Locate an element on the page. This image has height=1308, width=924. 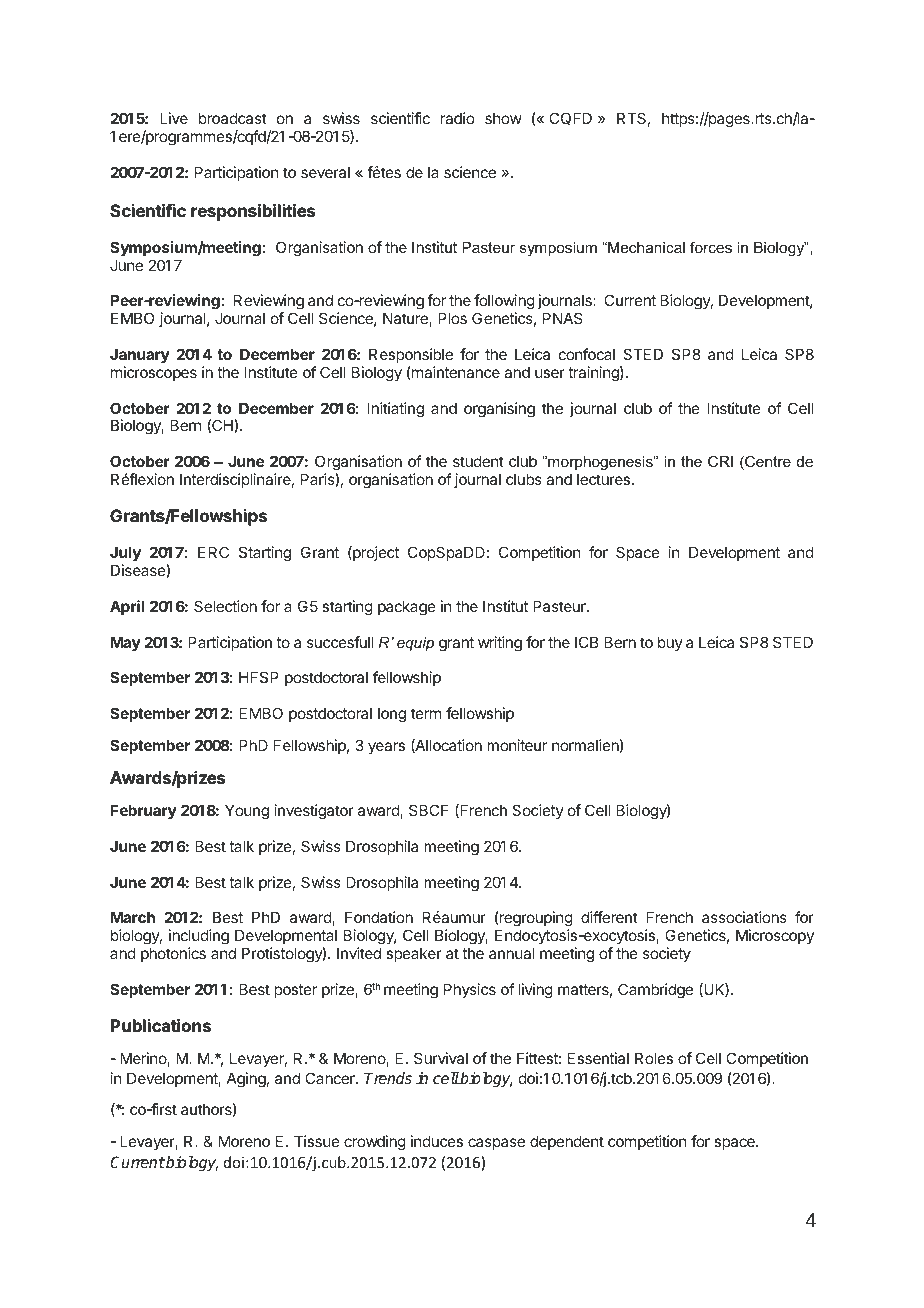
term is located at coordinates (426, 713).
